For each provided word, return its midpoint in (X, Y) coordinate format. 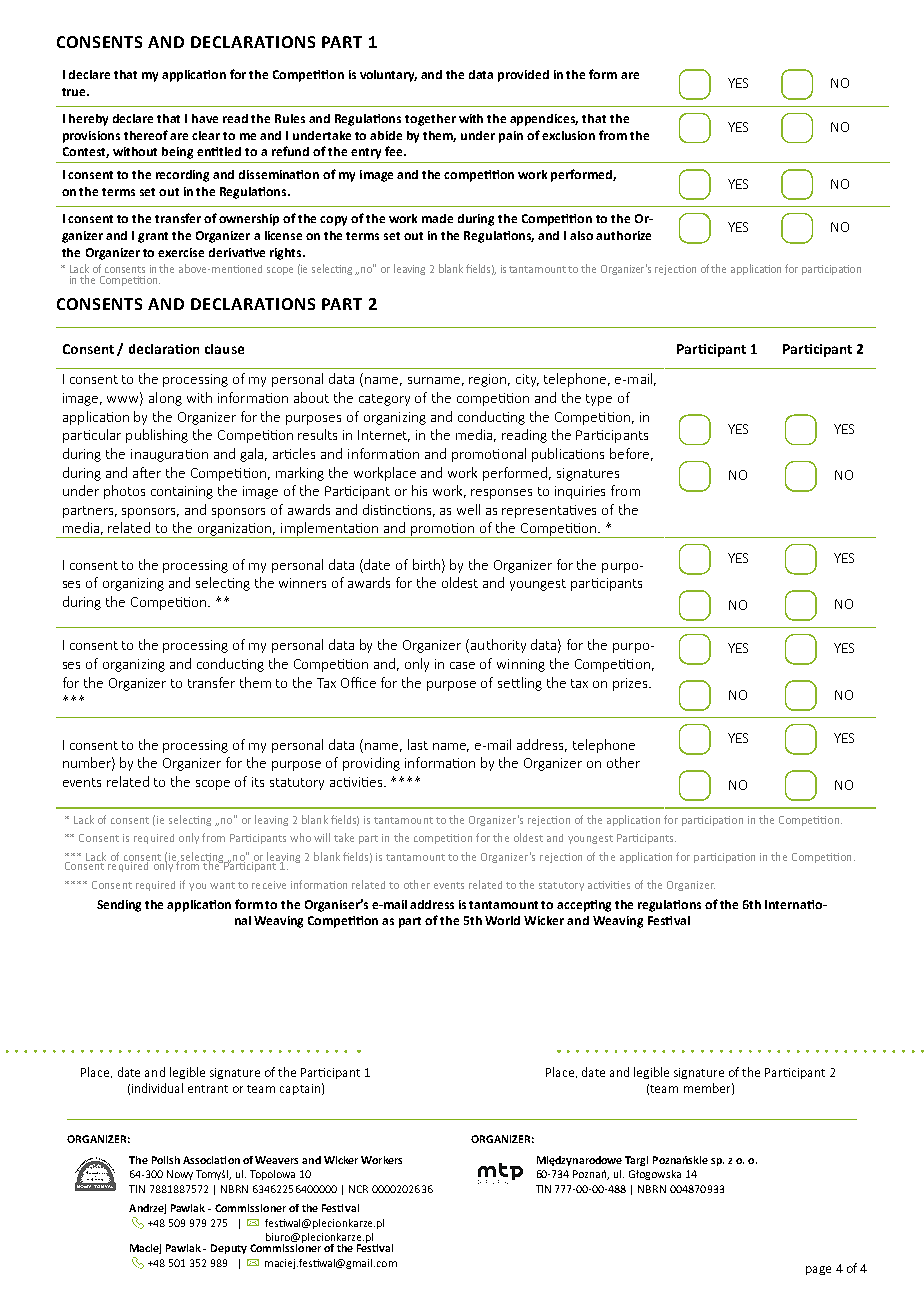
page (818, 1270)
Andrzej (147, 1209)
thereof (146, 135)
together (430, 120)
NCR (358, 1189)
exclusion (568, 135)
